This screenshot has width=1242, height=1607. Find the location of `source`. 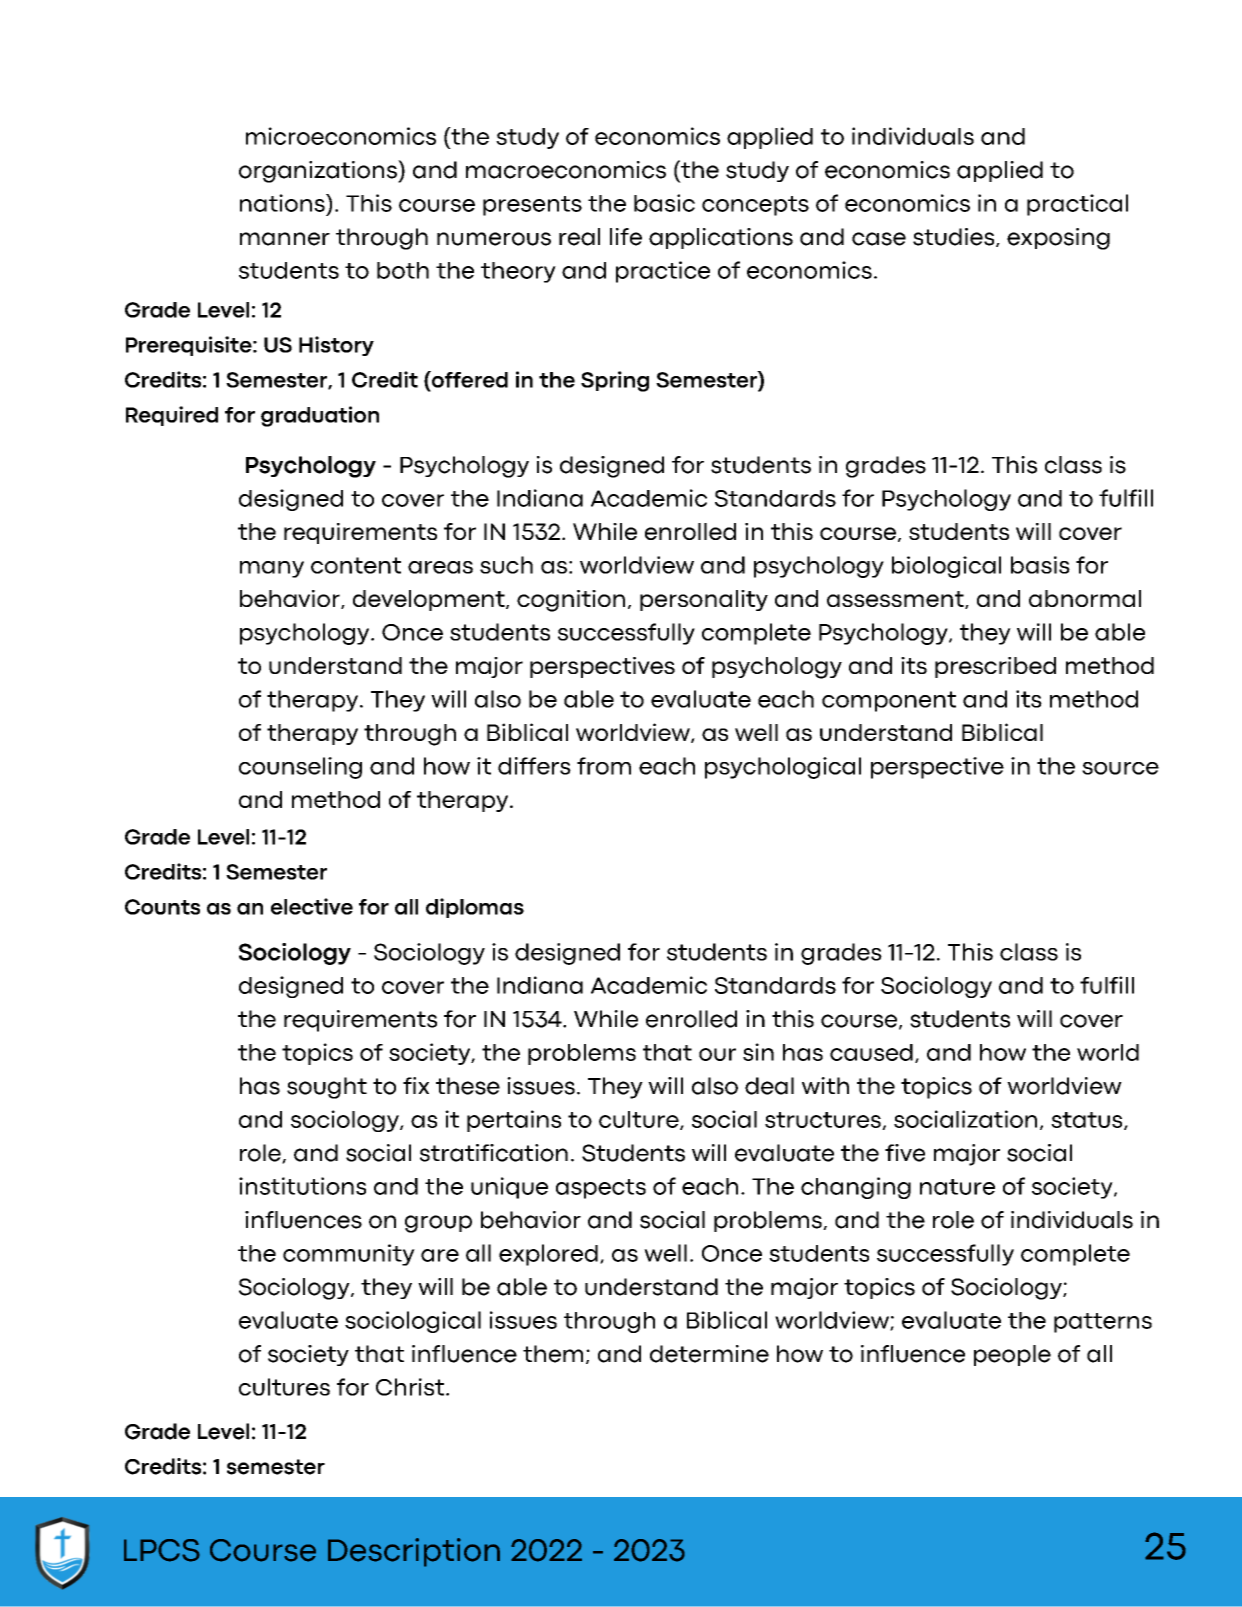

source is located at coordinates (1120, 768).
